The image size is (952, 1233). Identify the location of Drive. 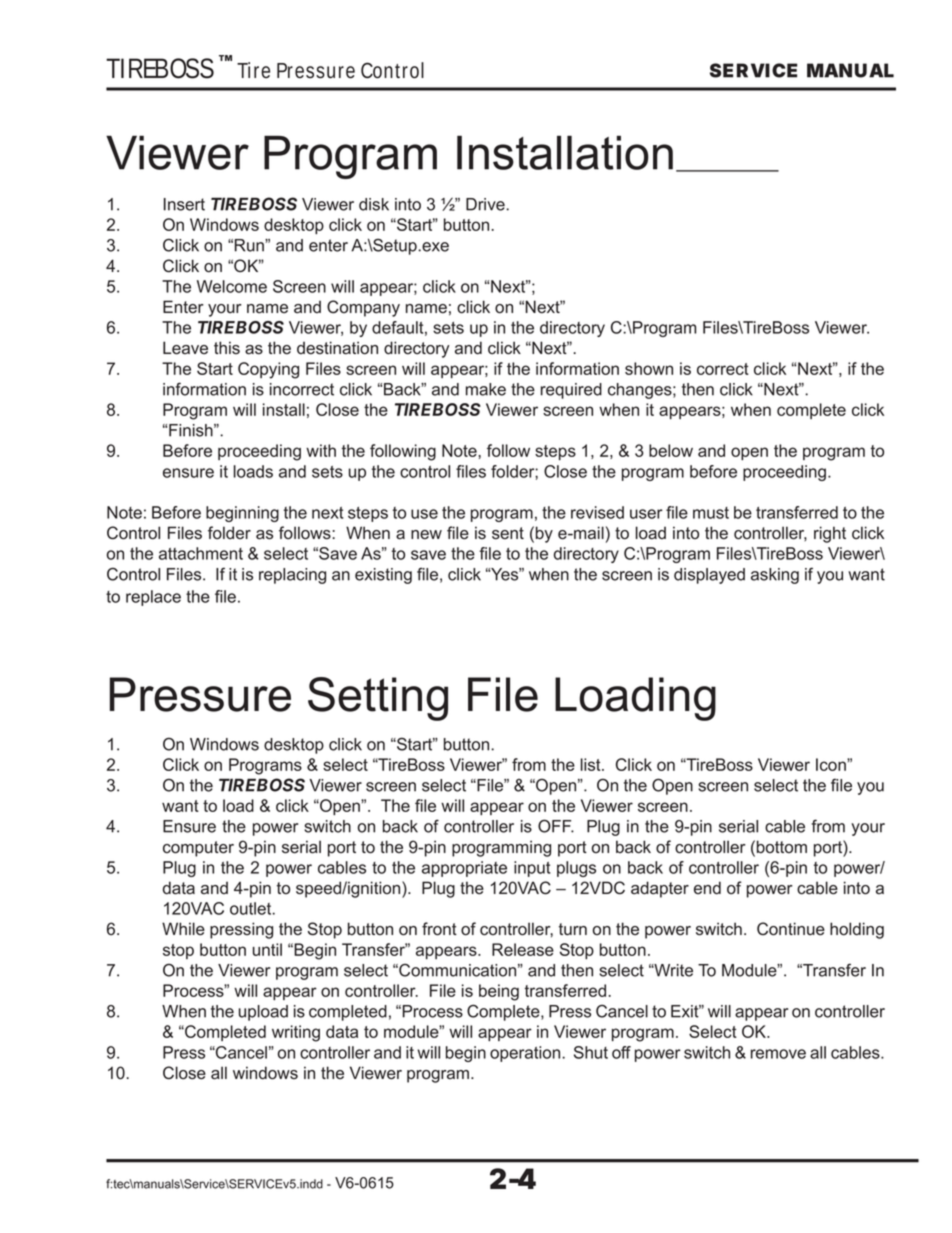
(486, 204).
